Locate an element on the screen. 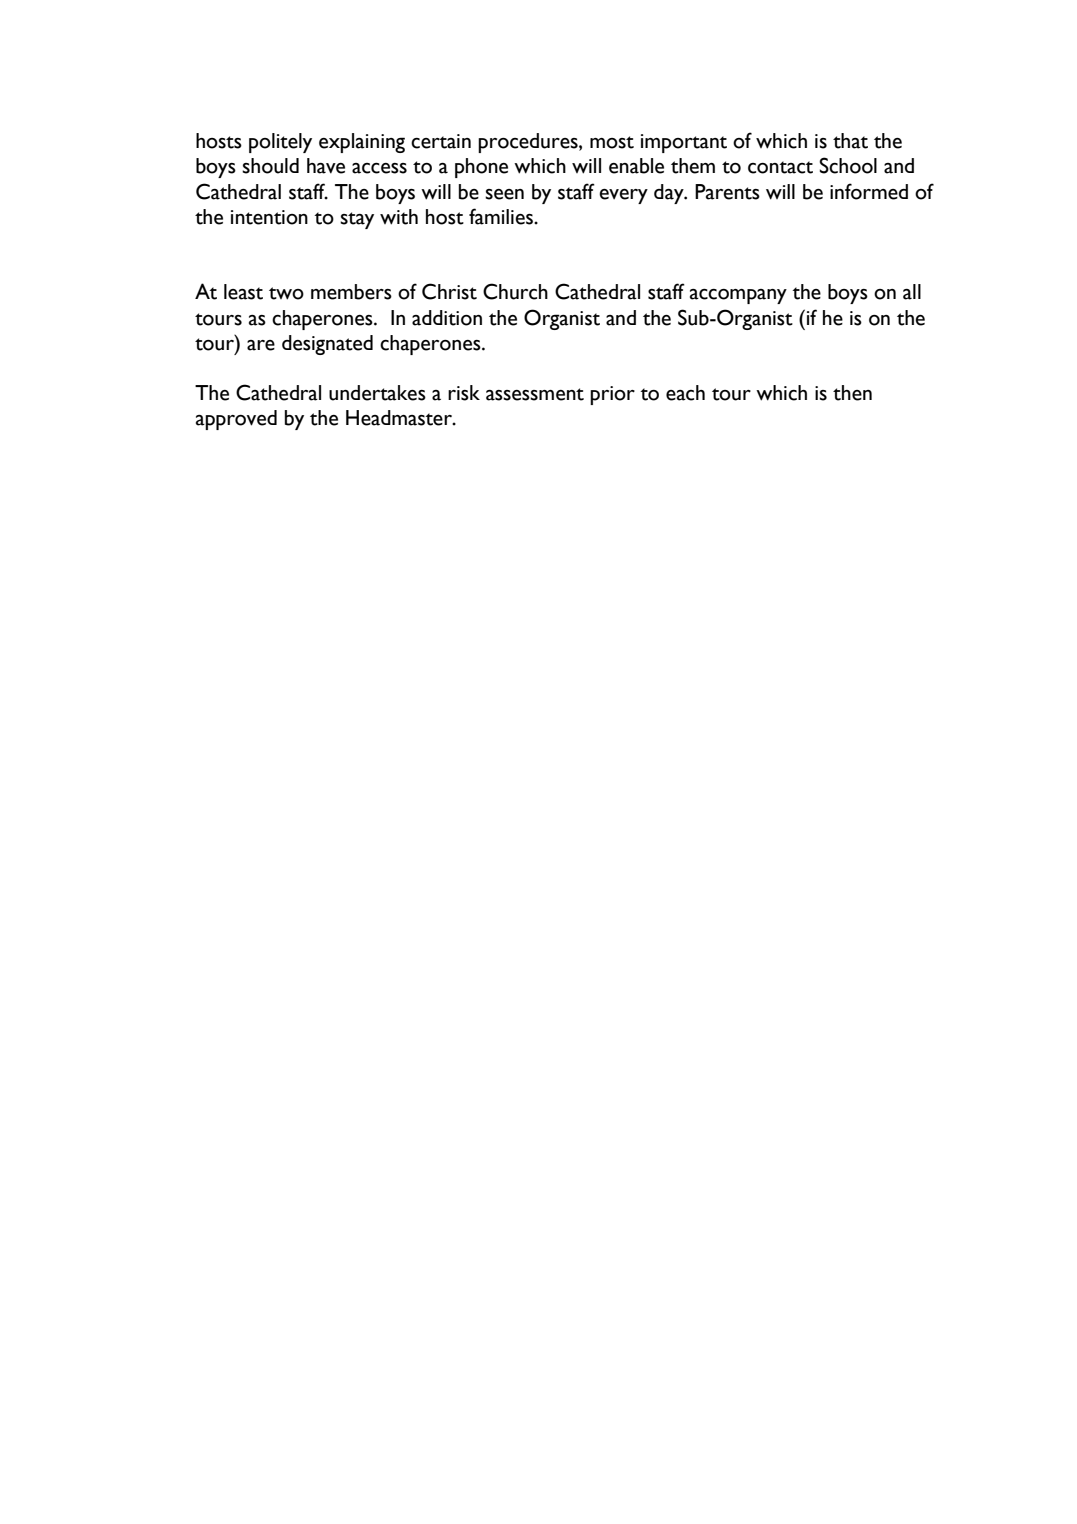 This screenshot has width=1077, height=1524. stay is located at coordinates (357, 220).
